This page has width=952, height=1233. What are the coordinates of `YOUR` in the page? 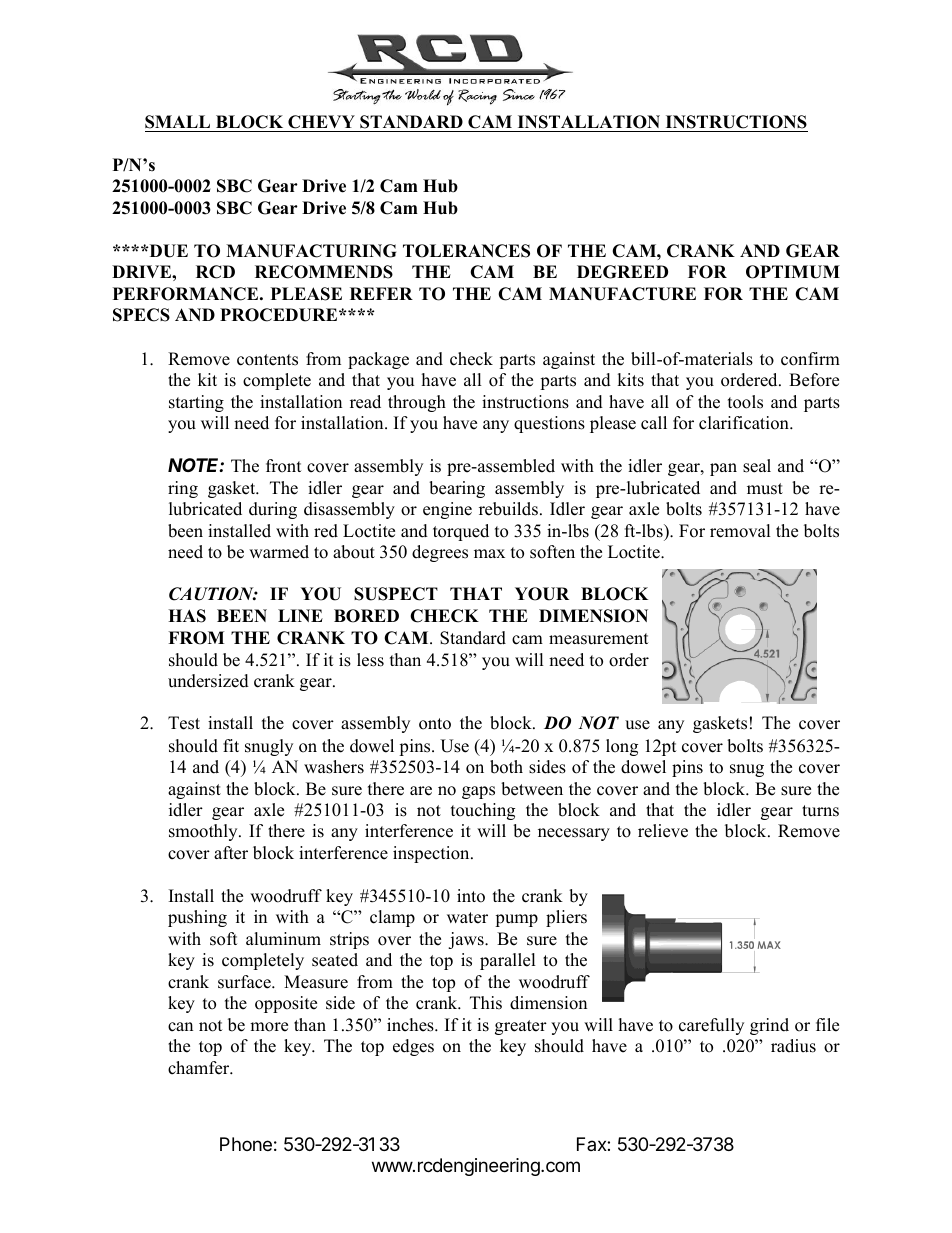 It's located at (542, 594).
